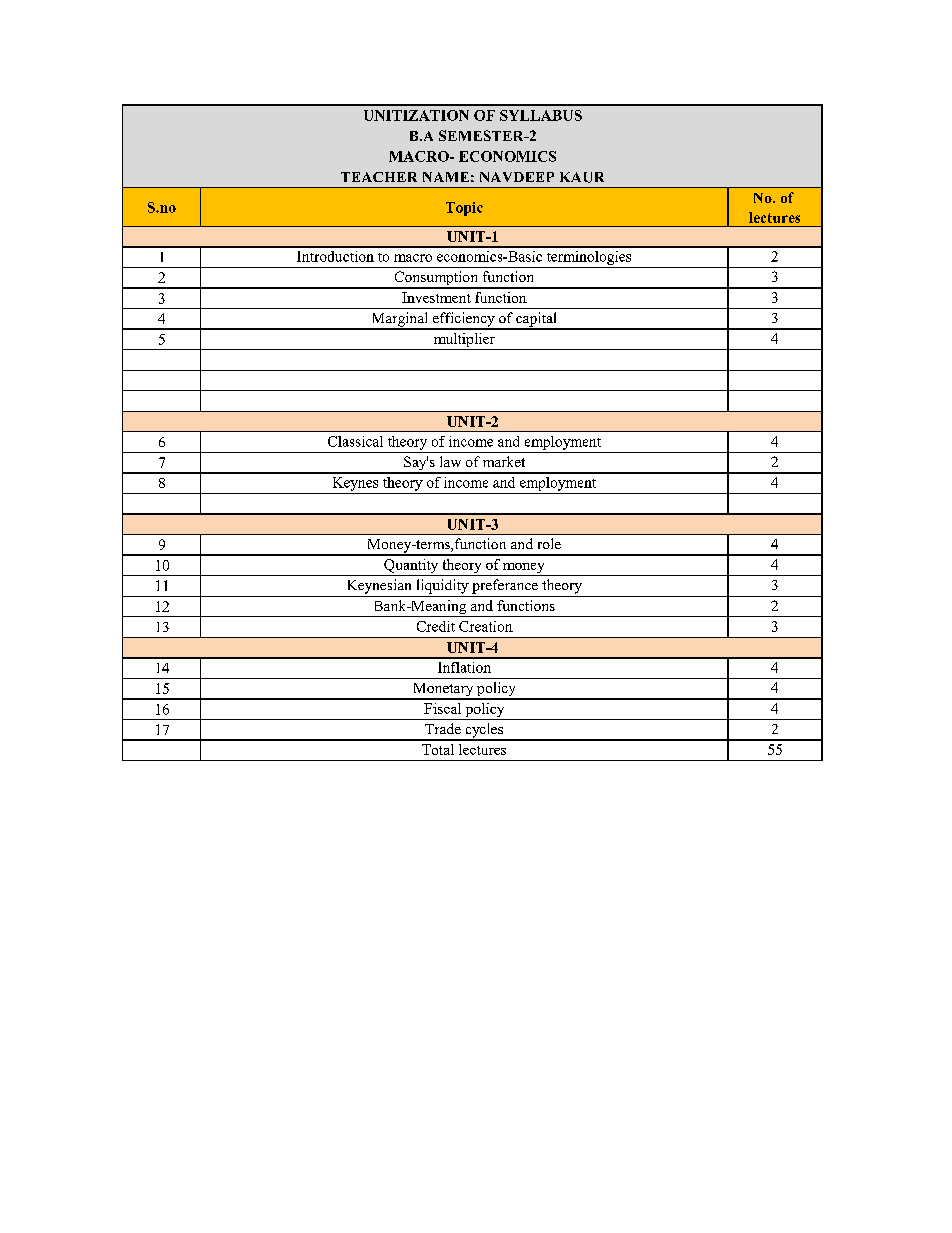 This page has height=1233, width=952. I want to click on Classical, so click(355, 441).
